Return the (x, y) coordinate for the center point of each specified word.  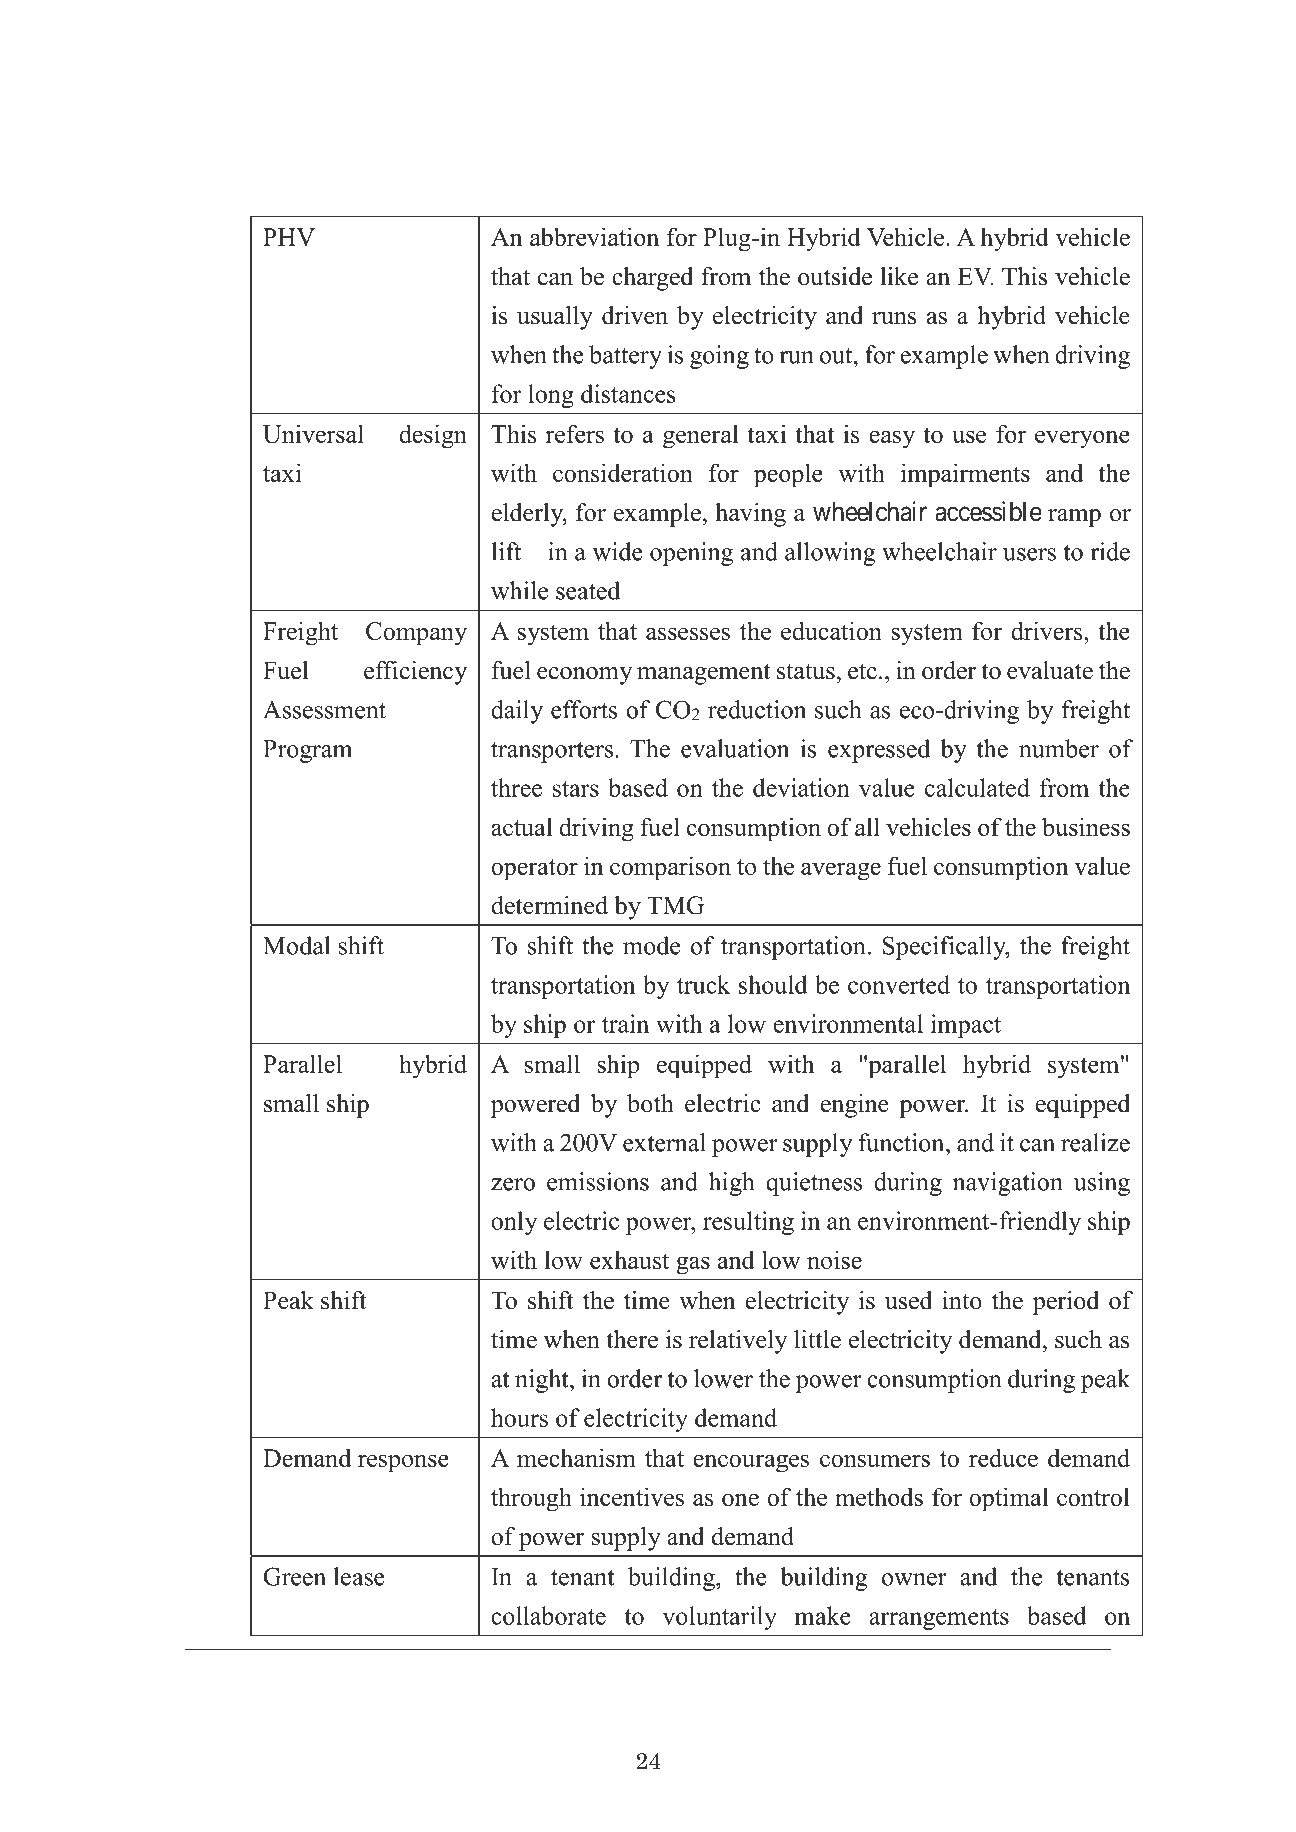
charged (652, 279)
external (664, 1142)
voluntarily (720, 1618)
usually (555, 318)
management (703, 674)
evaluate (1050, 670)
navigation (1008, 1184)
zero (513, 1184)
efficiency (415, 673)
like (899, 276)
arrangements (939, 1619)
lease (359, 1576)
